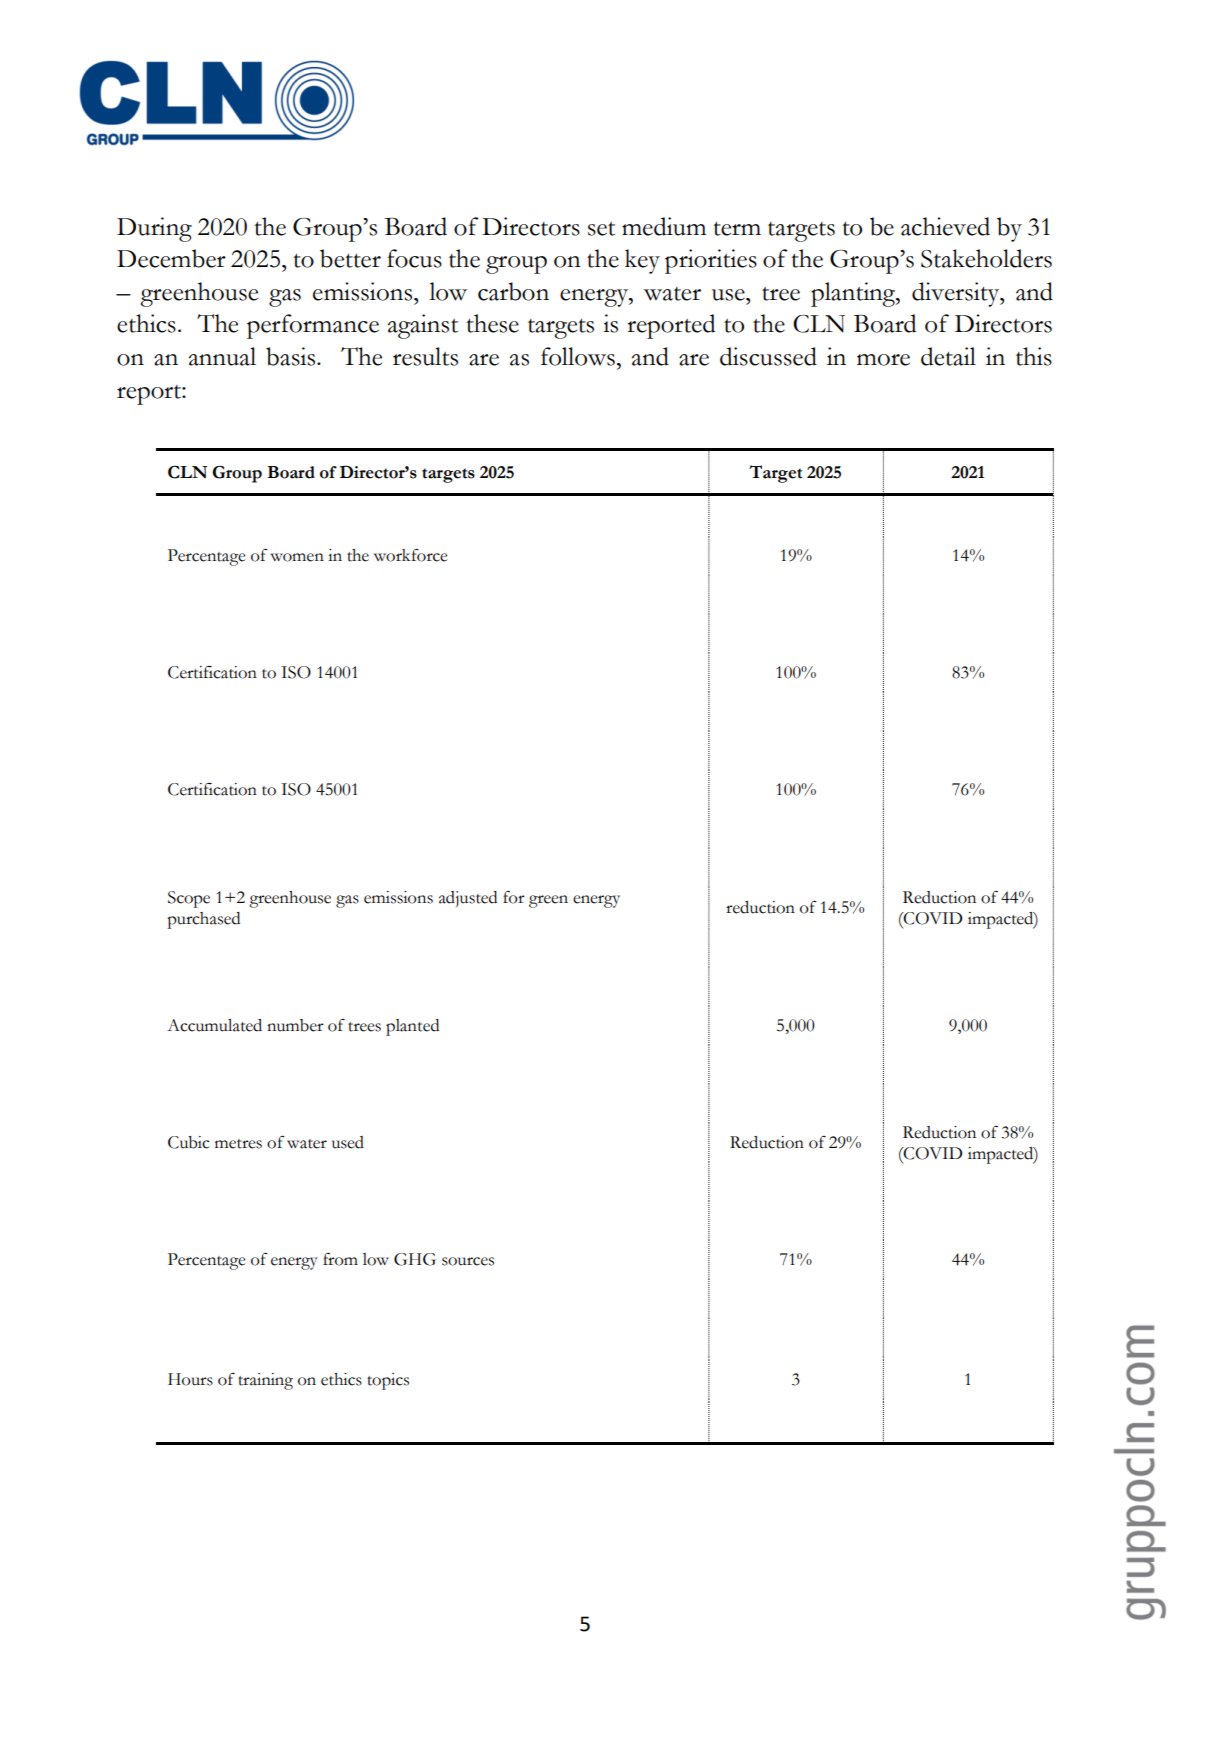 The width and height of the screenshot is (1229, 1738). I want to click on sources, so click(468, 1261).
